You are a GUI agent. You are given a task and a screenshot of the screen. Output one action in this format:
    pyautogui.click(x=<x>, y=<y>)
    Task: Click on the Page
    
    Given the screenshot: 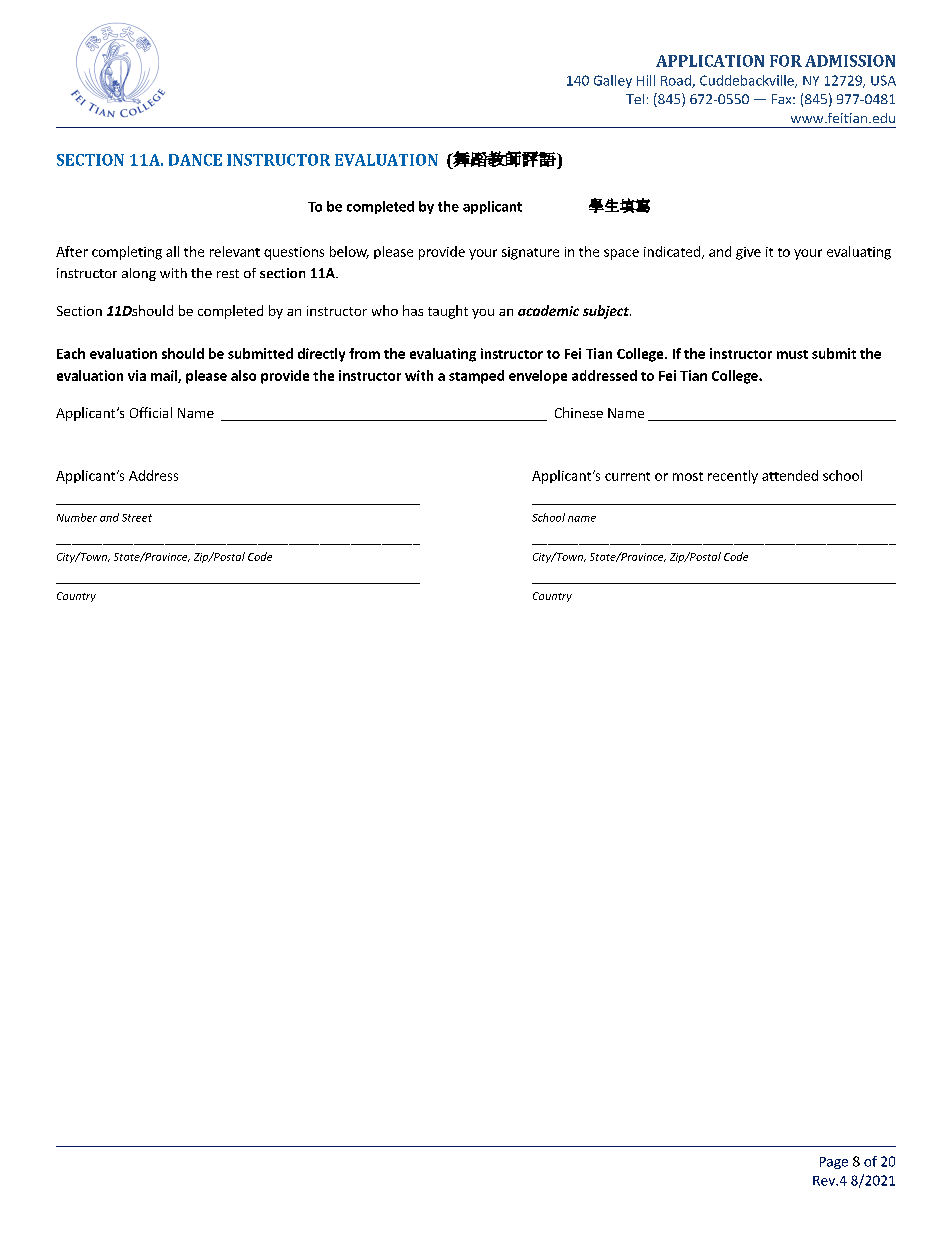 What is the action you would take?
    pyautogui.click(x=834, y=1163)
